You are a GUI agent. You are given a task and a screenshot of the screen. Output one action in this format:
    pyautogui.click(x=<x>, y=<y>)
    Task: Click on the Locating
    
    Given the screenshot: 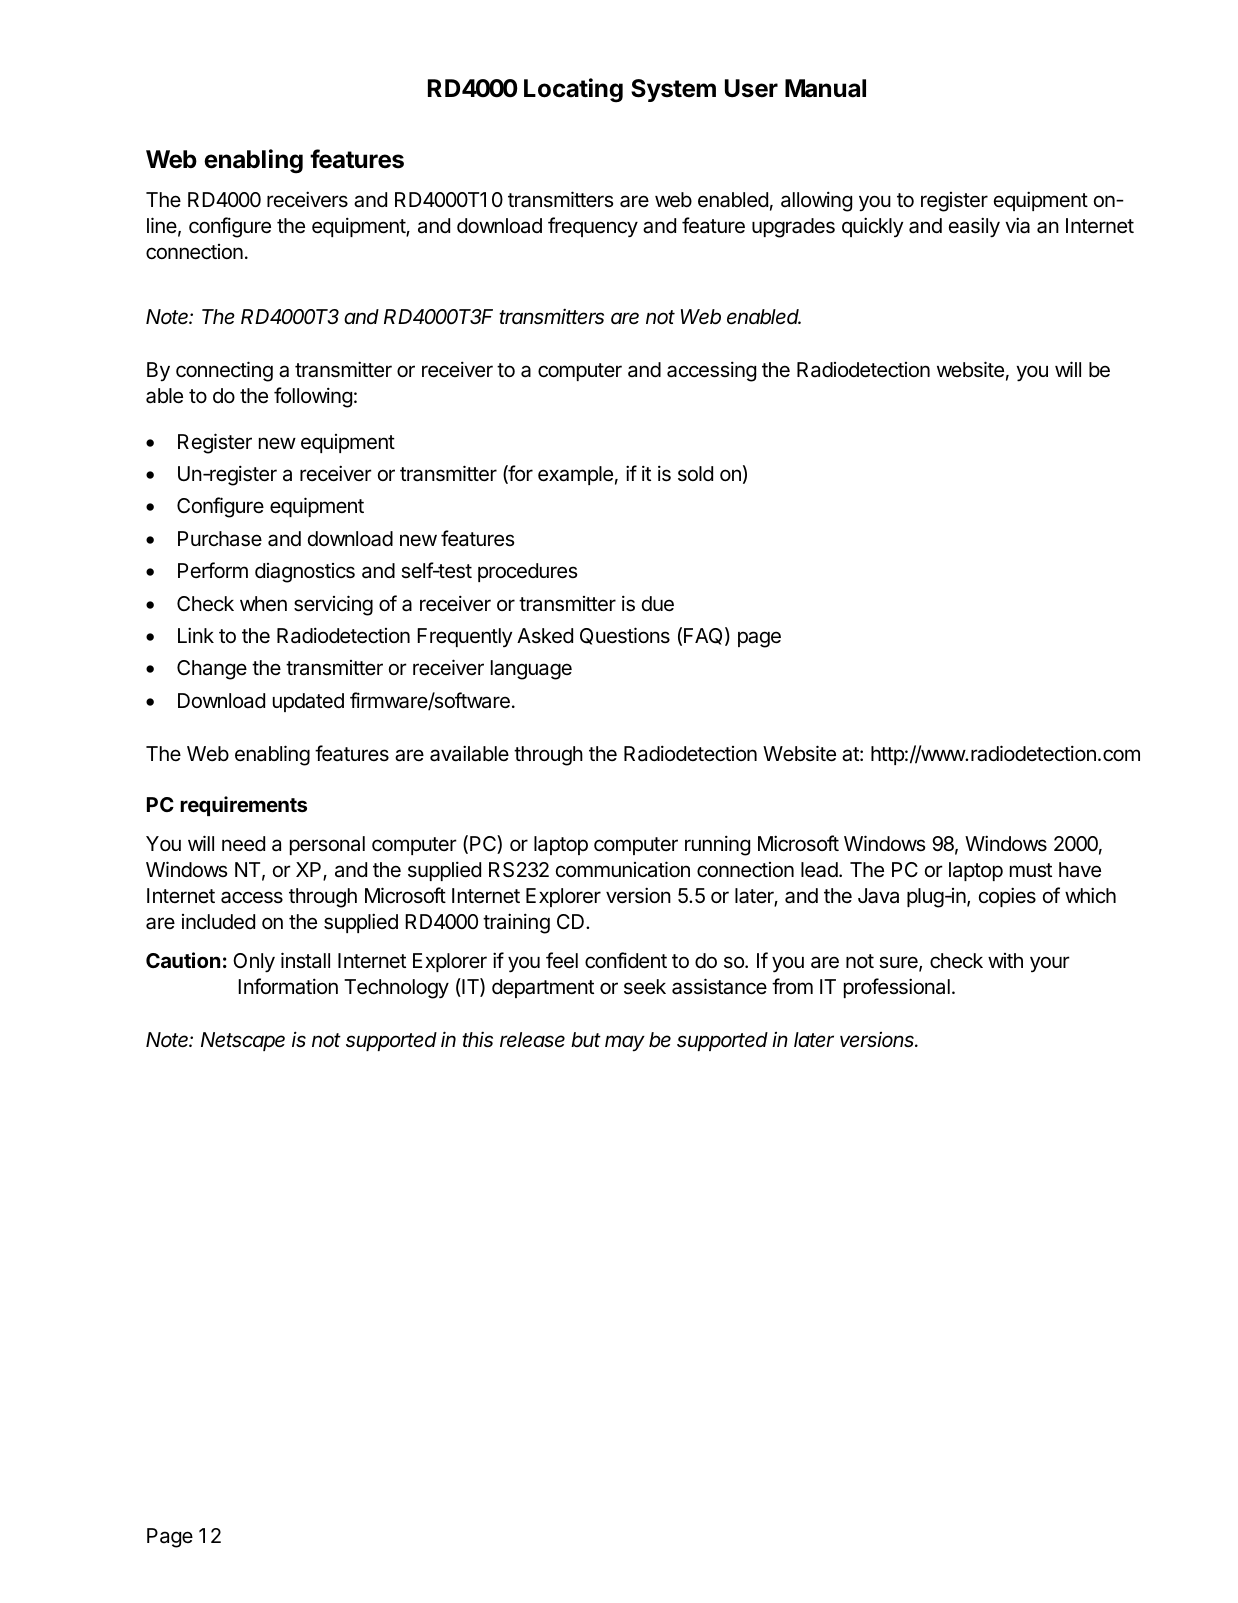 What is the action you would take?
    pyautogui.click(x=573, y=90)
